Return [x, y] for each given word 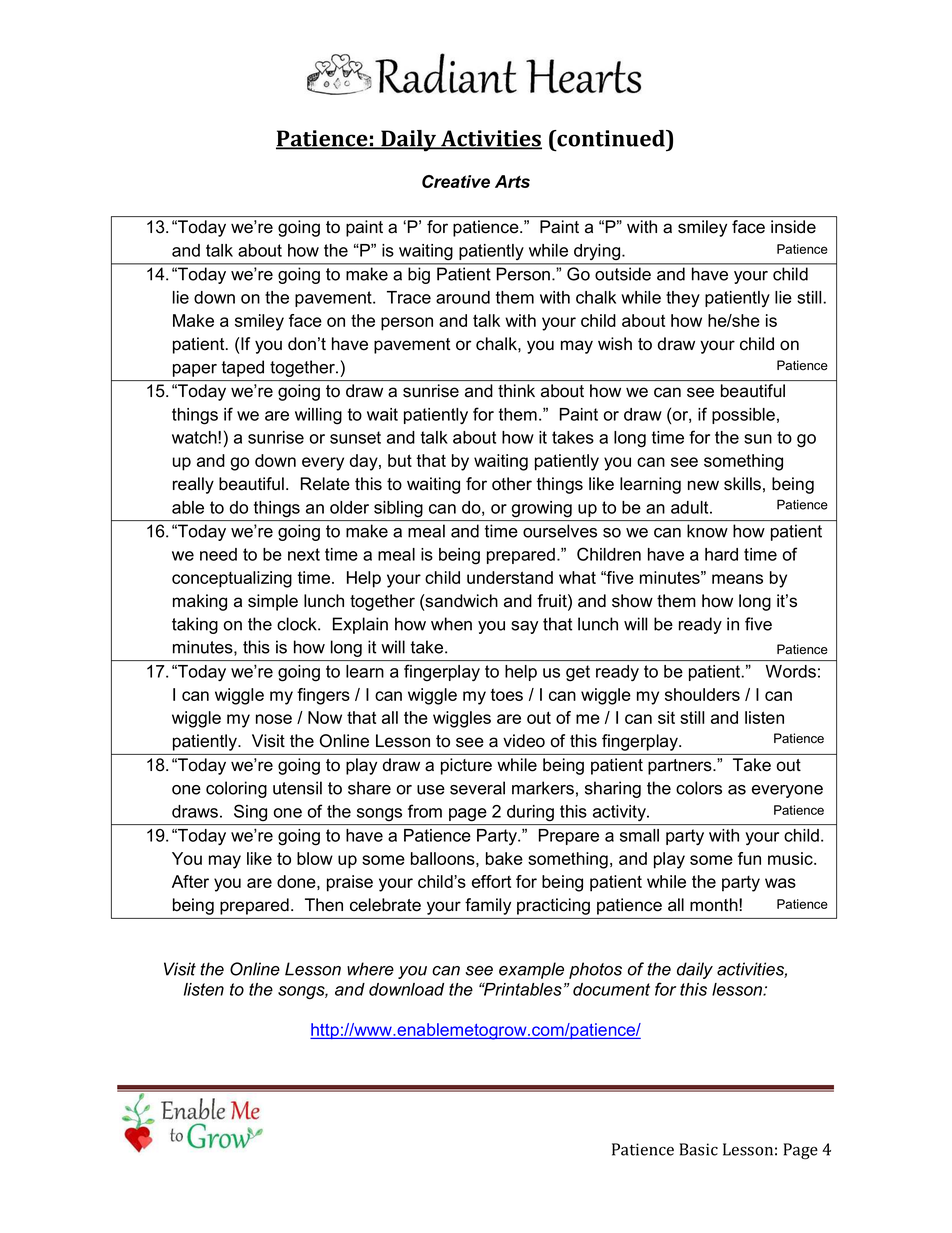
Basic [698, 1149]
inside [793, 226]
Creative [456, 181]
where [370, 969]
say [524, 627]
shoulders [702, 694]
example [531, 970]
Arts [512, 181]
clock [298, 624]
